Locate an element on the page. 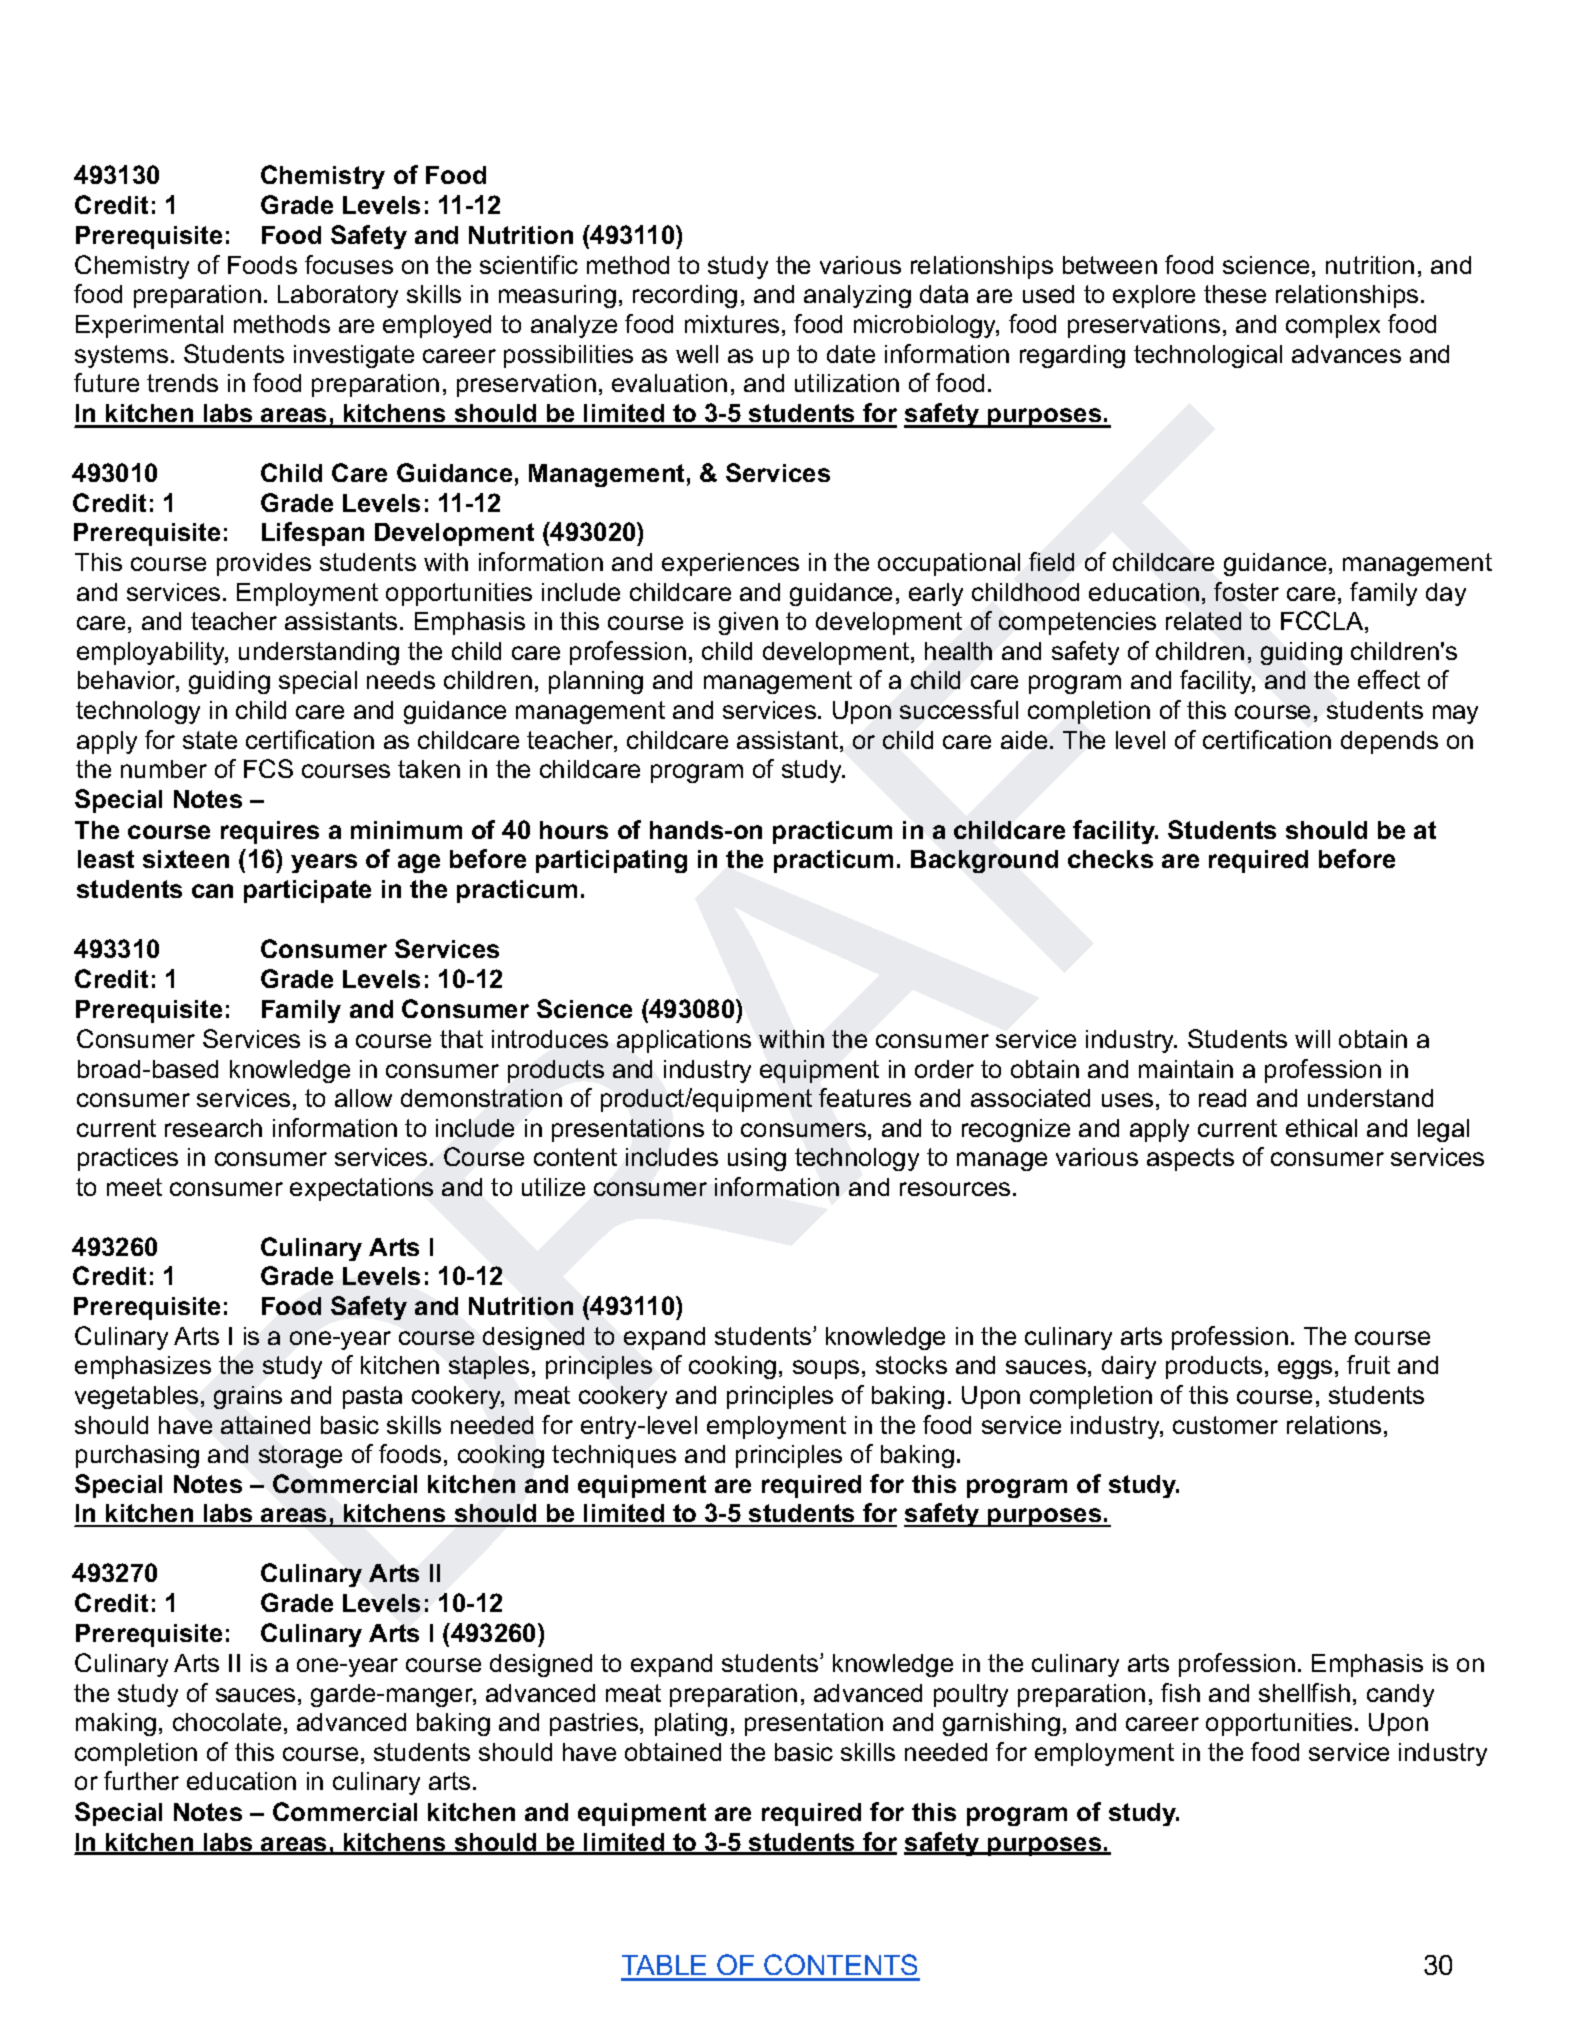 The height and width of the document is (2040, 1577). eggs is located at coordinates (1305, 1369).
